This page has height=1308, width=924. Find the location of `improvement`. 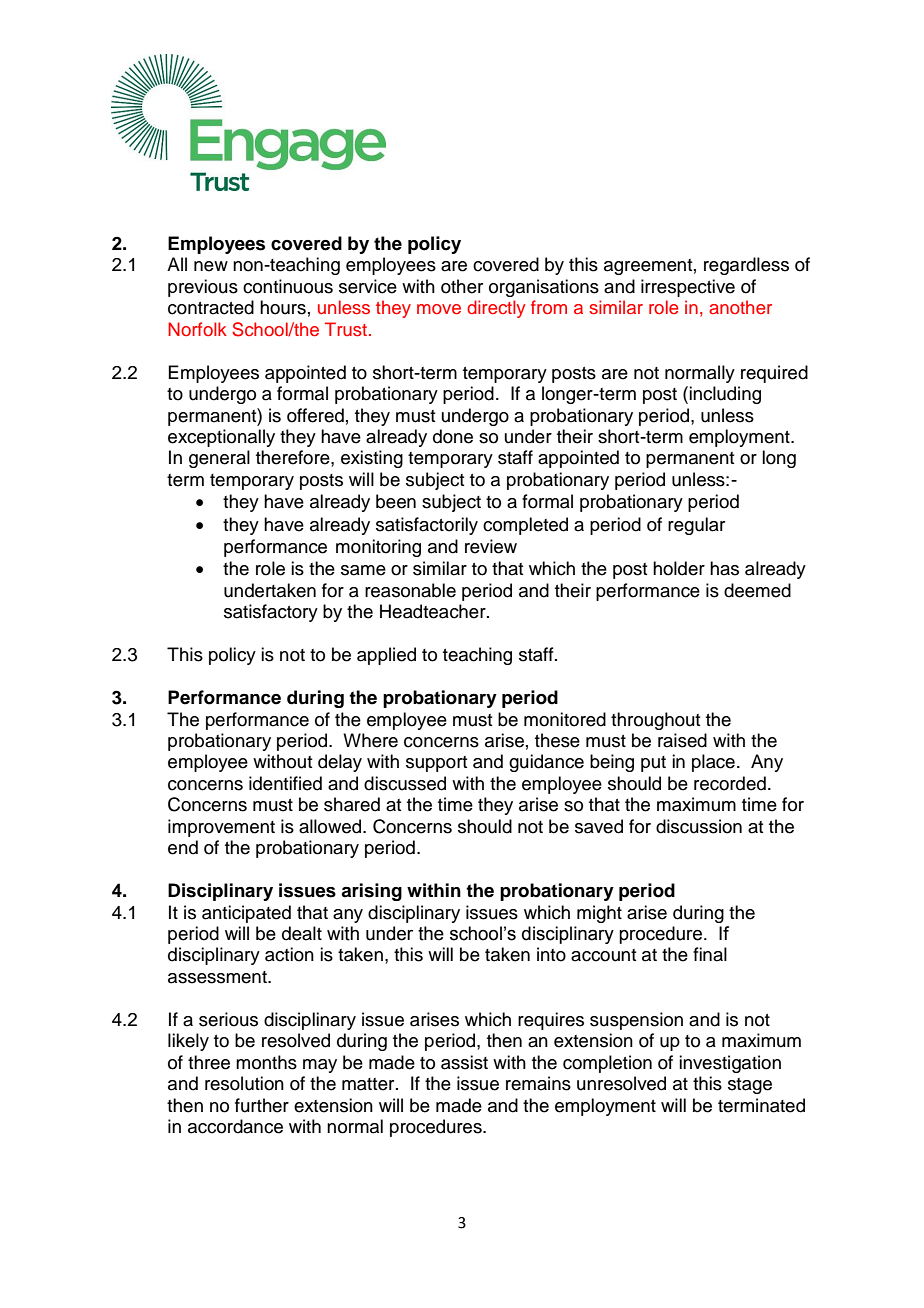

improvement is located at coordinates (221, 828).
